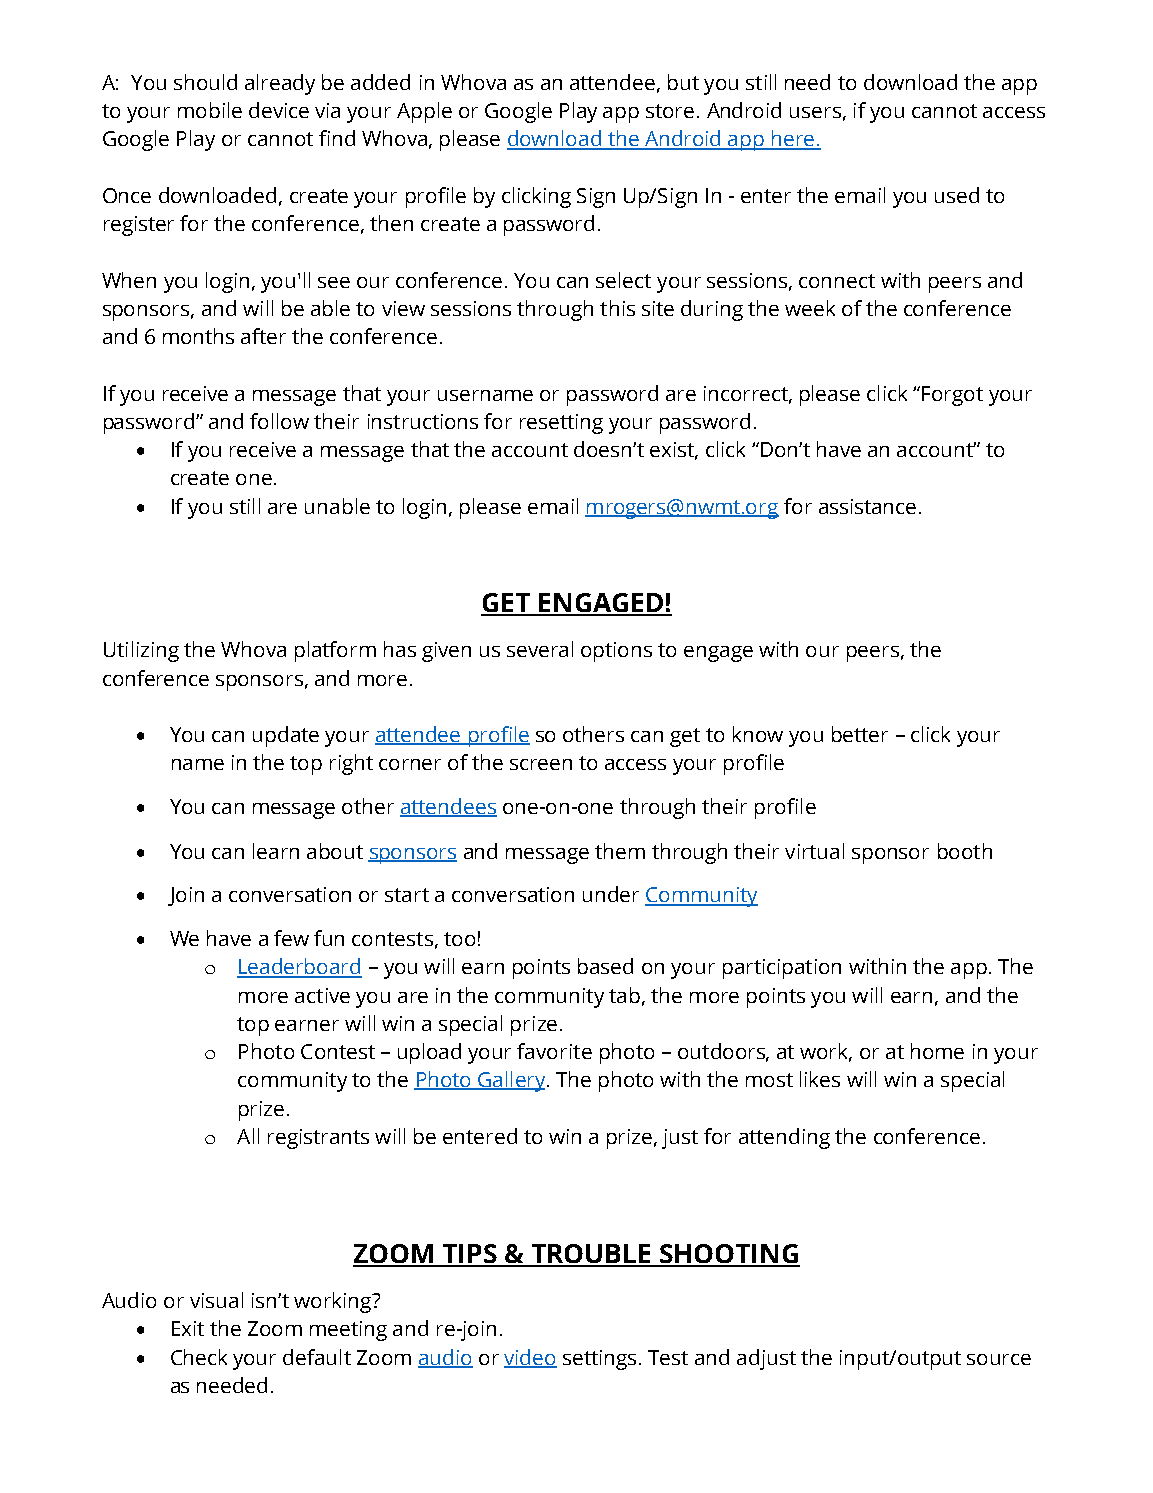  What do you see at coordinates (210, 110) in the document?
I see `mobile` at bounding box center [210, 110].
